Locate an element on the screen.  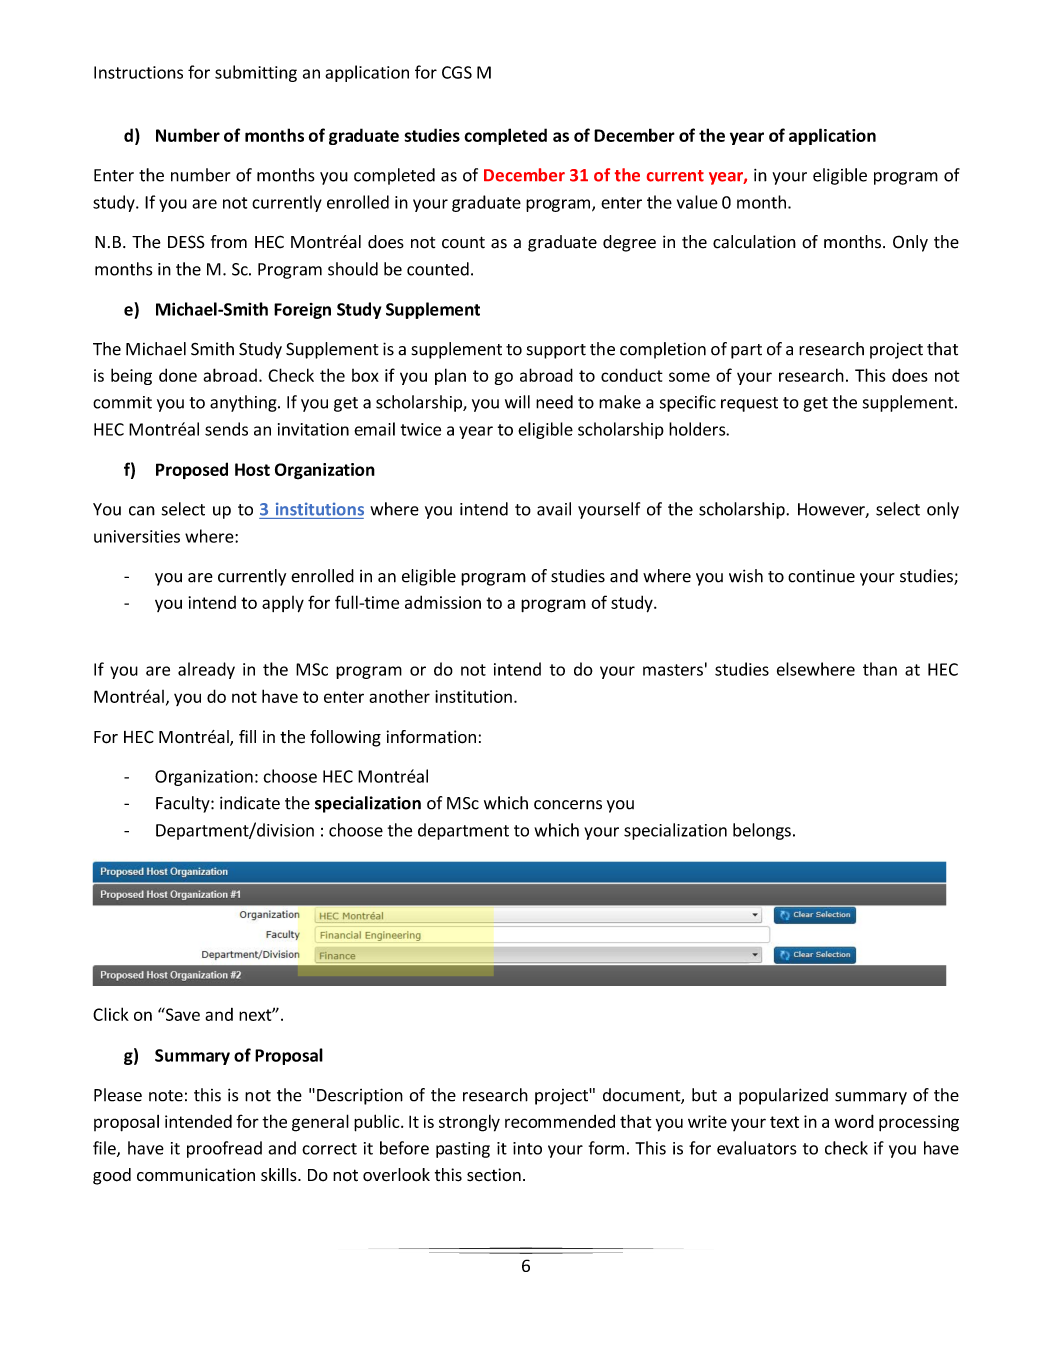
CGS is located at coordinates (457, 72).
